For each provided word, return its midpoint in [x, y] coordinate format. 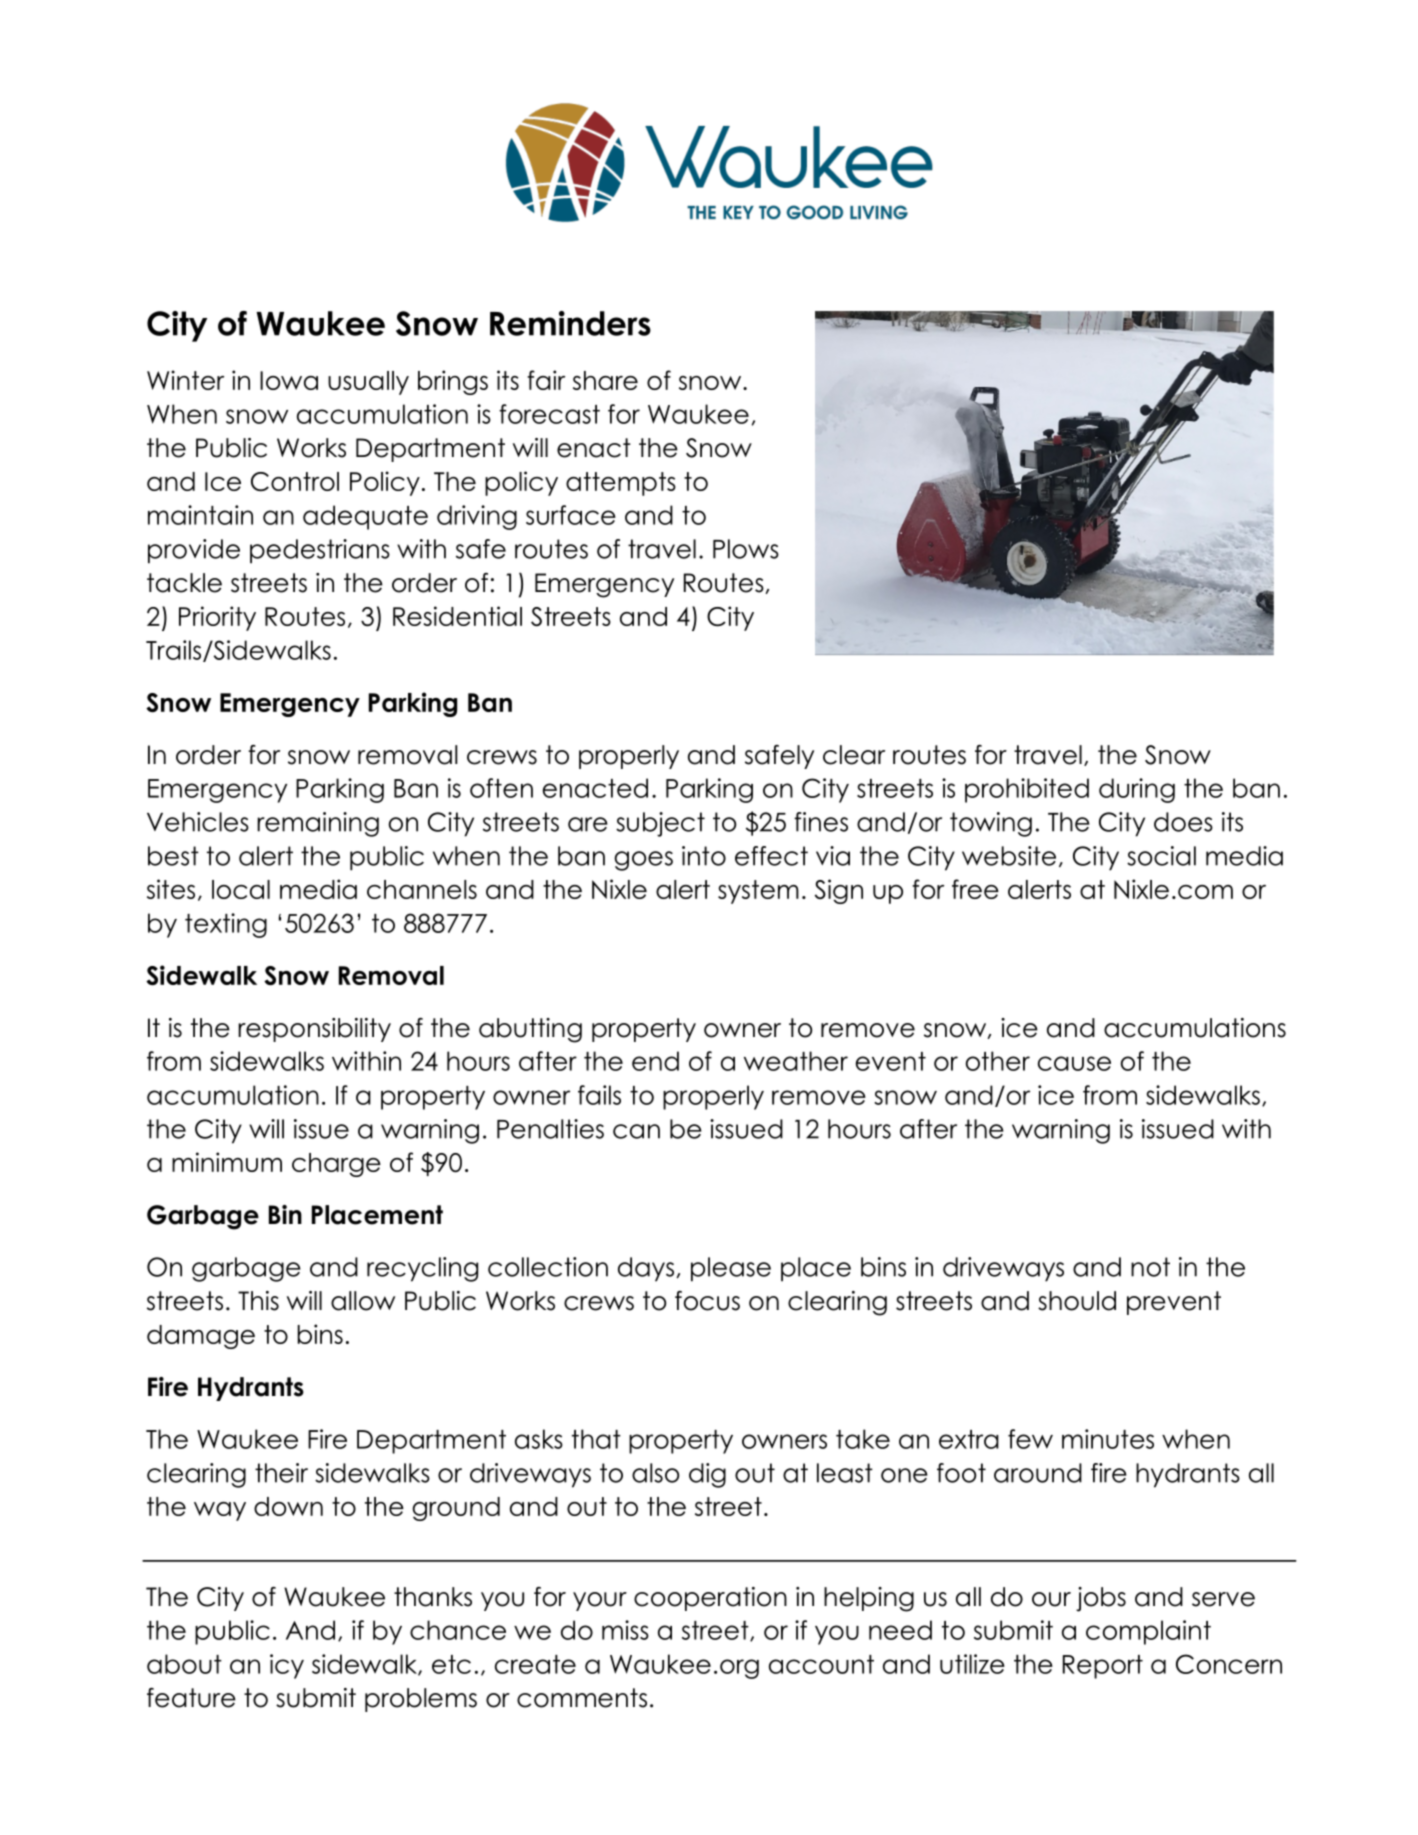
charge [336, 1165]
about [184, 1664]
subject [660, 824]
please [731, 1269]
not [1150, 1267]
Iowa [289, 380]
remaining [318, 824]
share [605, 380]
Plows [746, 549]
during [1137, 790]
